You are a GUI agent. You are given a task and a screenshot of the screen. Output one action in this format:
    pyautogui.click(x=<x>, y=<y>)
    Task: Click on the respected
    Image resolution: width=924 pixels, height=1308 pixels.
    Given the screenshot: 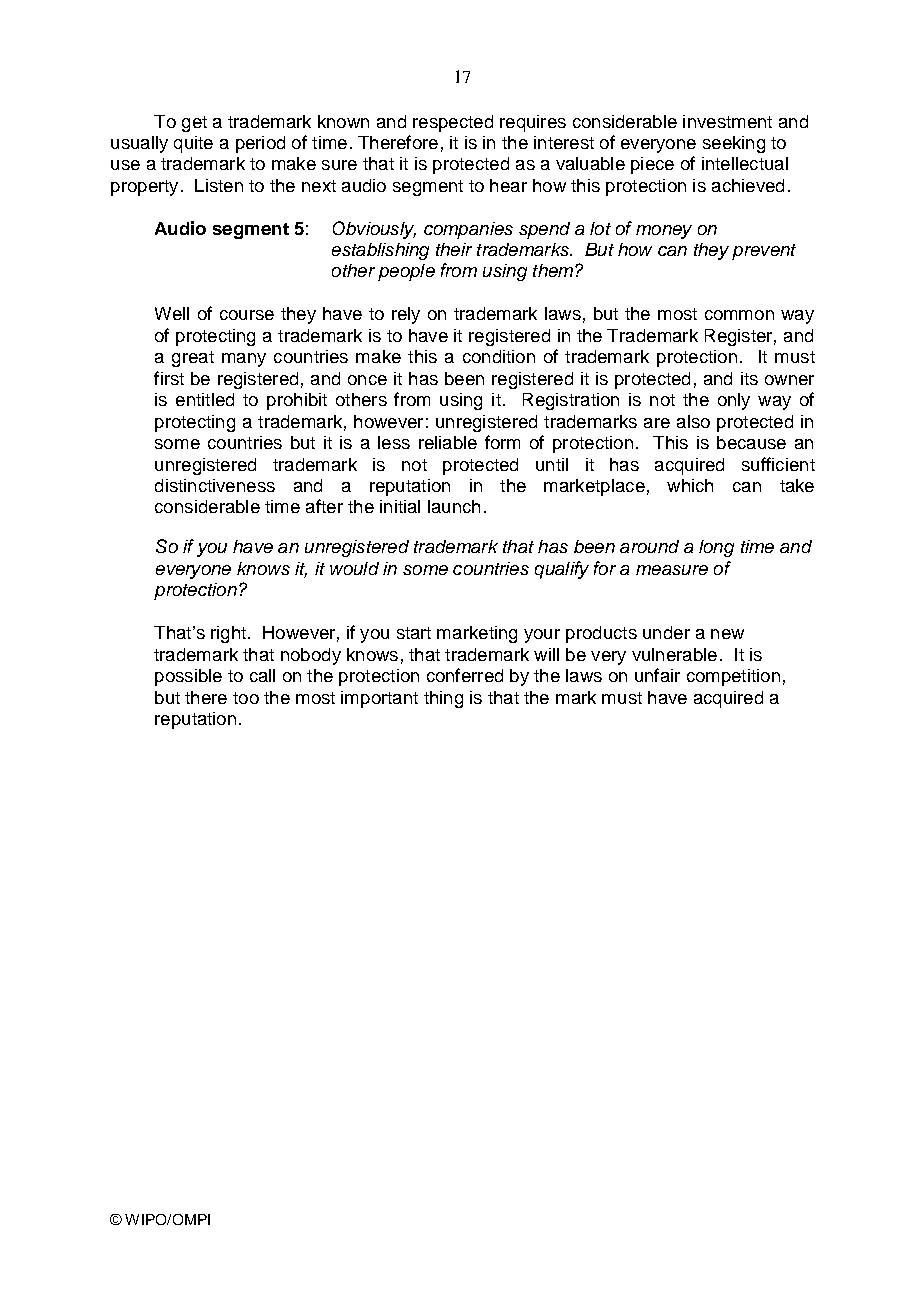 What is the action you would take?
    pyautogui.click(x=453, y=123)
